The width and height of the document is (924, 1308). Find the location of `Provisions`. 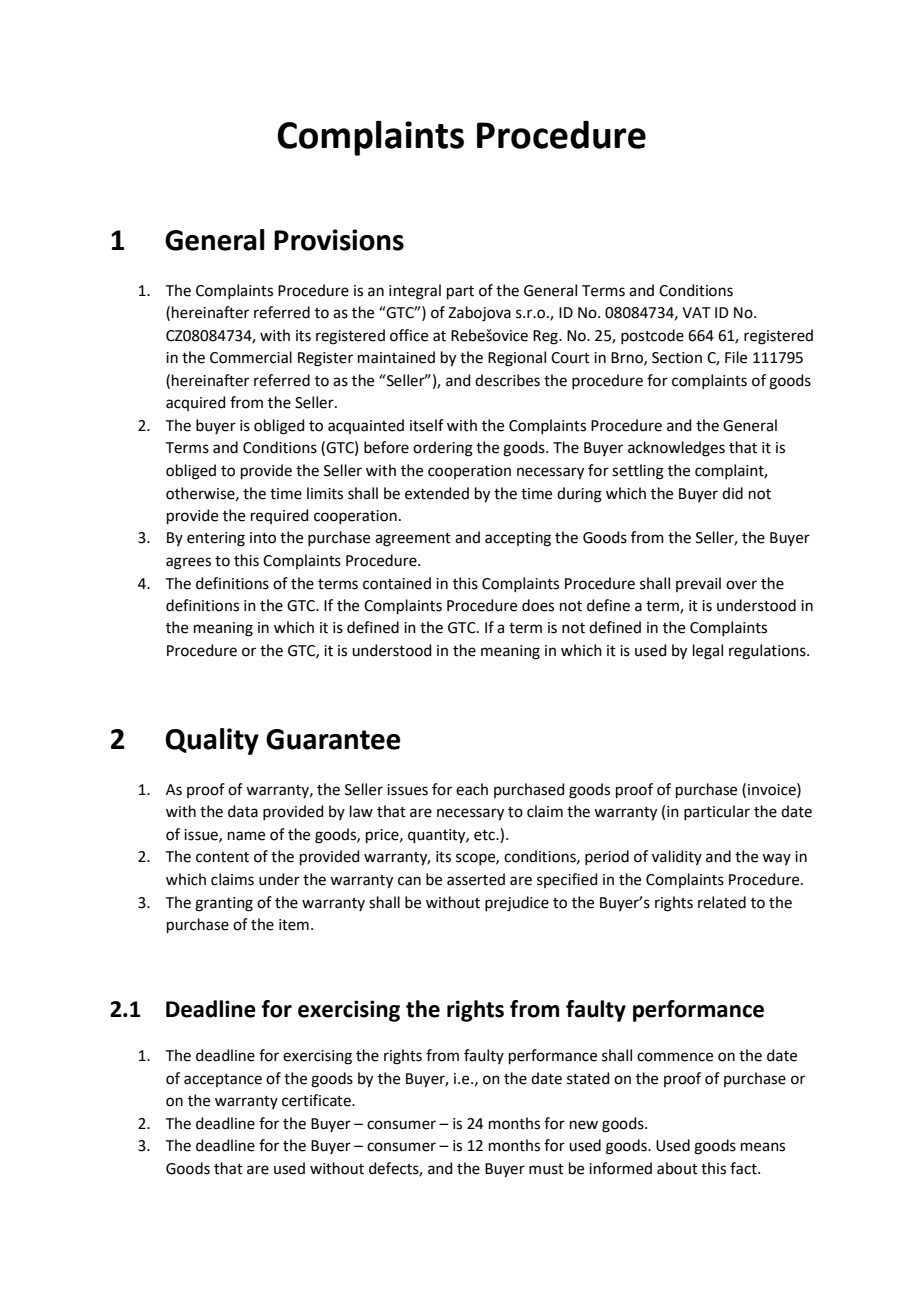

Provisions is located at coordinates (339, 240).
